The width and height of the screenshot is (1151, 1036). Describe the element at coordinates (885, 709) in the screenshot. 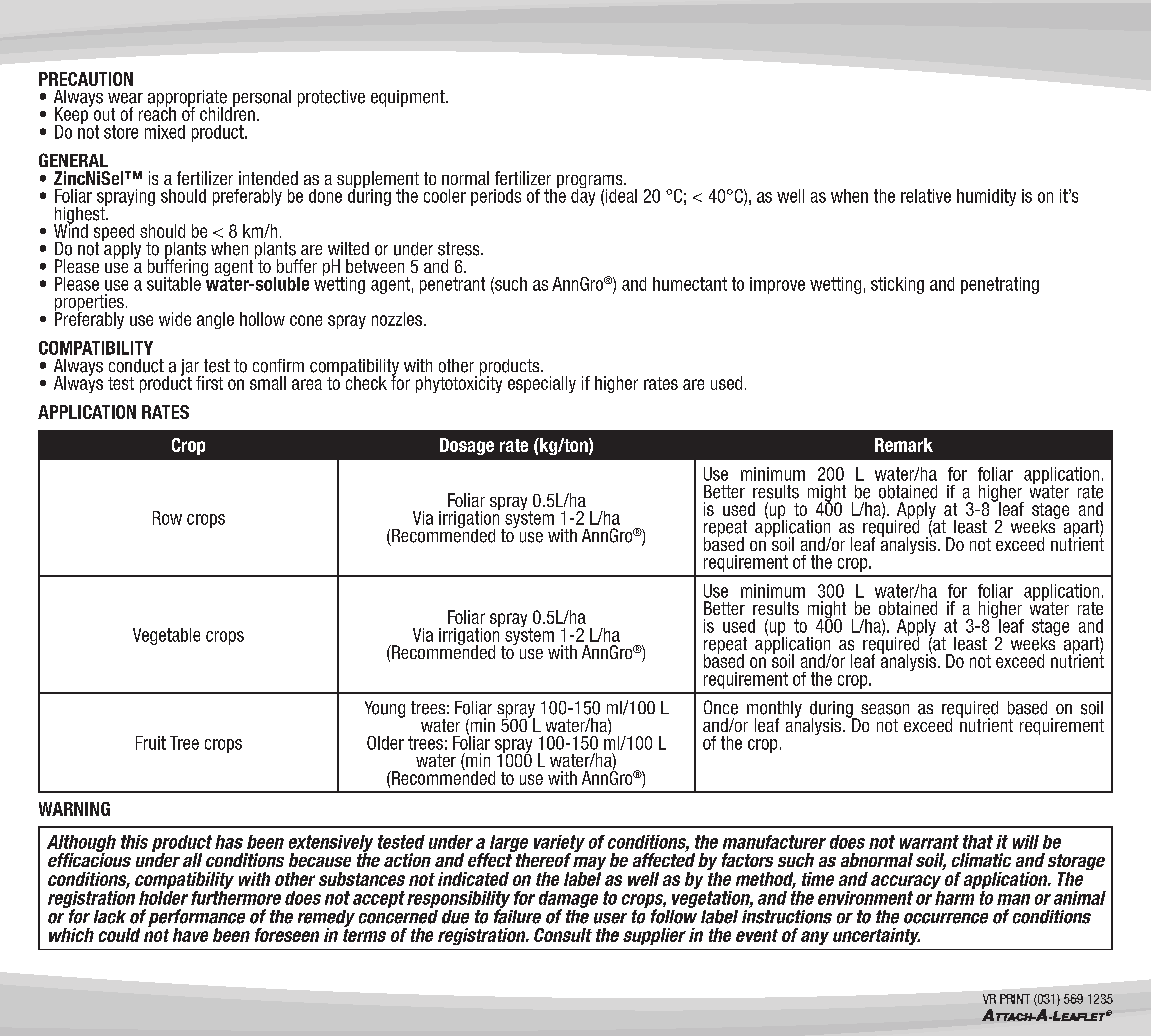

I see `season` at that location.
